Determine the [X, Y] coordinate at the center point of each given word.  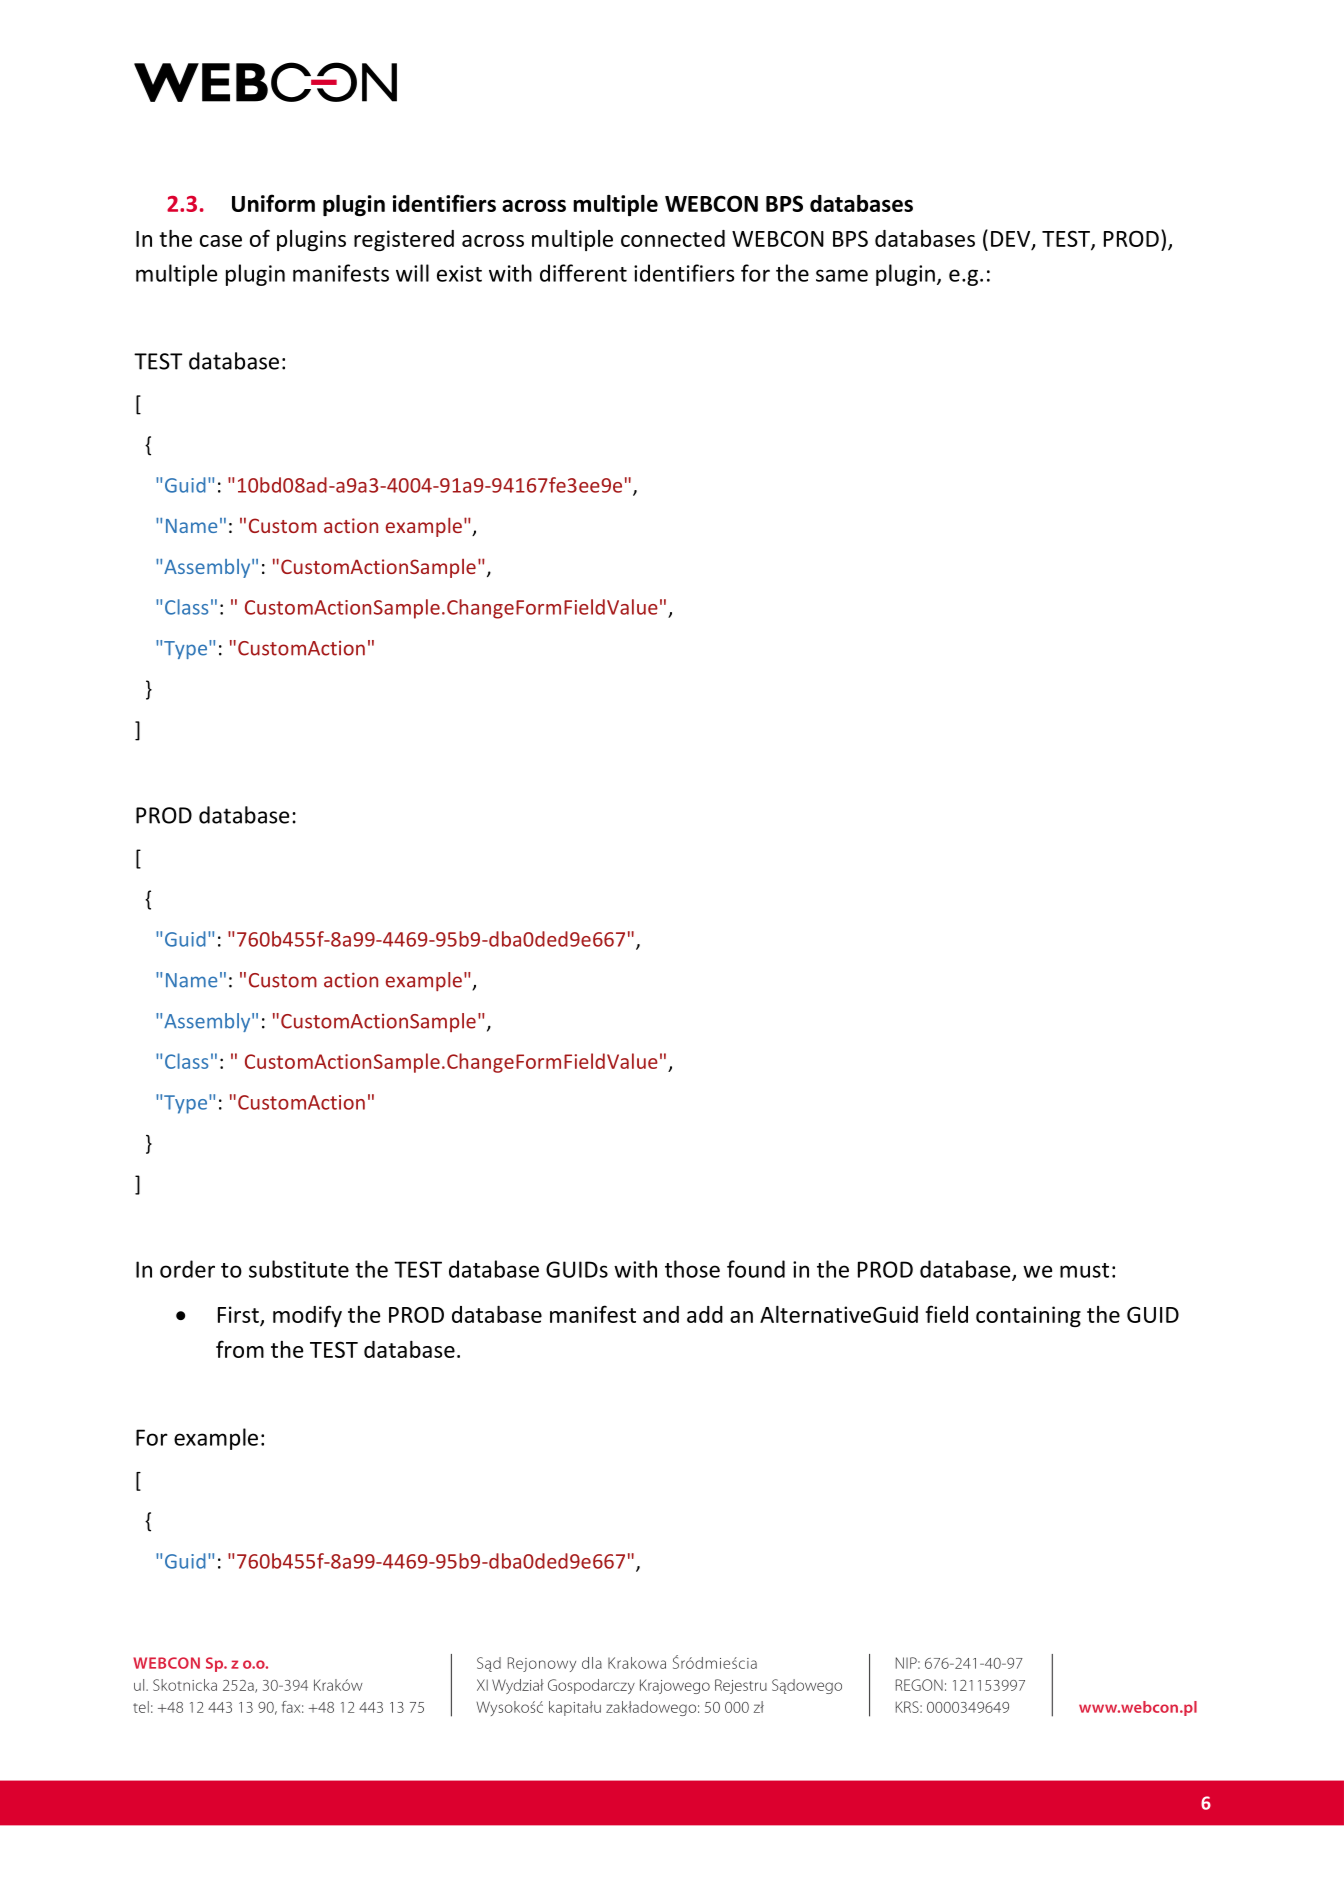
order [187, 1269]
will [412, 273]
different [583, 273]
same [842, 275]
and [661, 1314]
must [1084, 1270]
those [692, 1269]
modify [307, 1316]
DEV [1012, 240]
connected [673, 238]
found [756, 1269]
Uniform [273, 203]
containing [1028, 1316]
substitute [299, 1269]
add [705, 1314]
